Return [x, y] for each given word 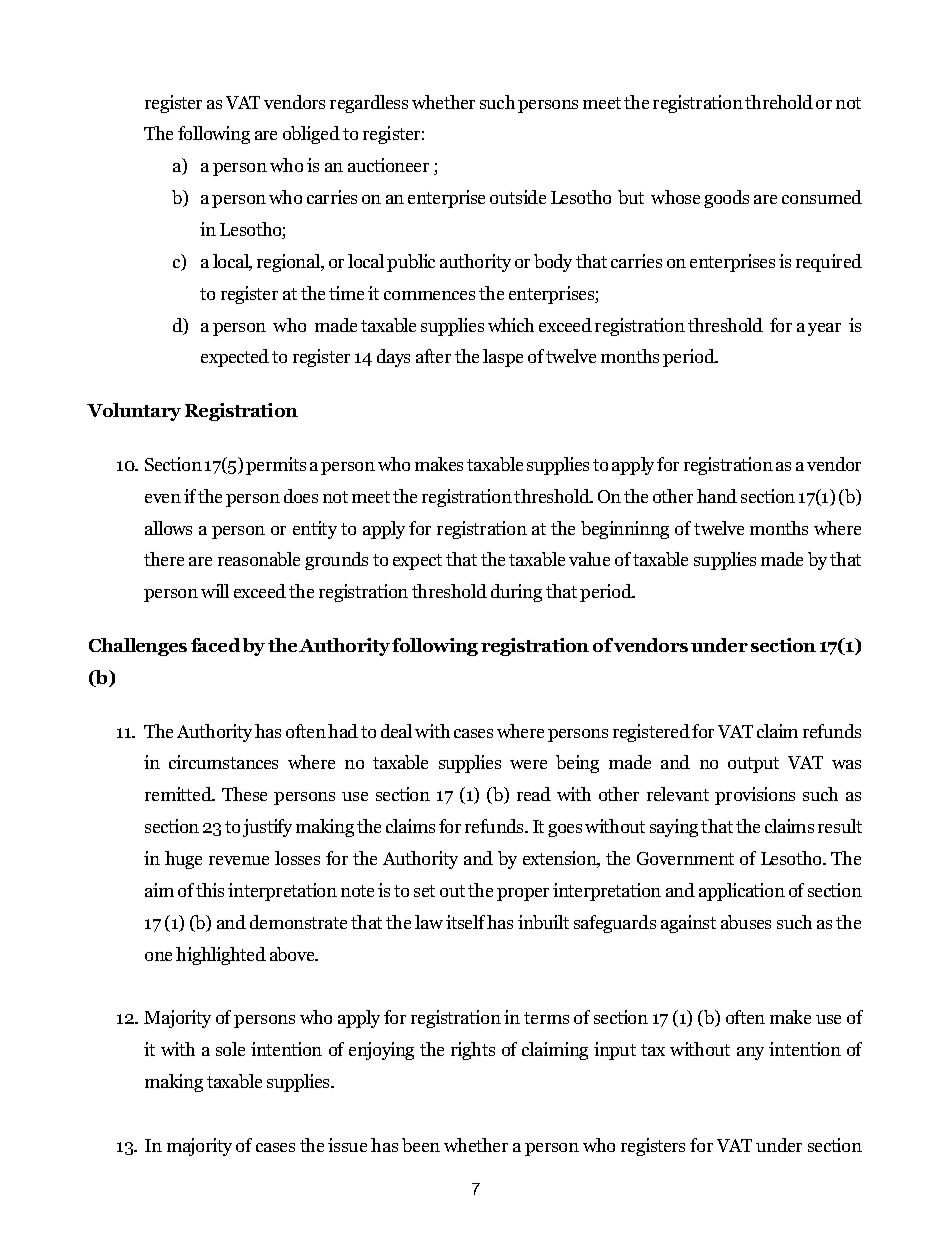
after [433, 356]
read [534, 794]
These [244, 794]
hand [717, 496]
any [750, 1053]
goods [726, 199]
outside [518, 197]
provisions [755, 796]
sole [230, 1049]
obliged [311, 135]
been [421, 1145]
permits [276, 466]
